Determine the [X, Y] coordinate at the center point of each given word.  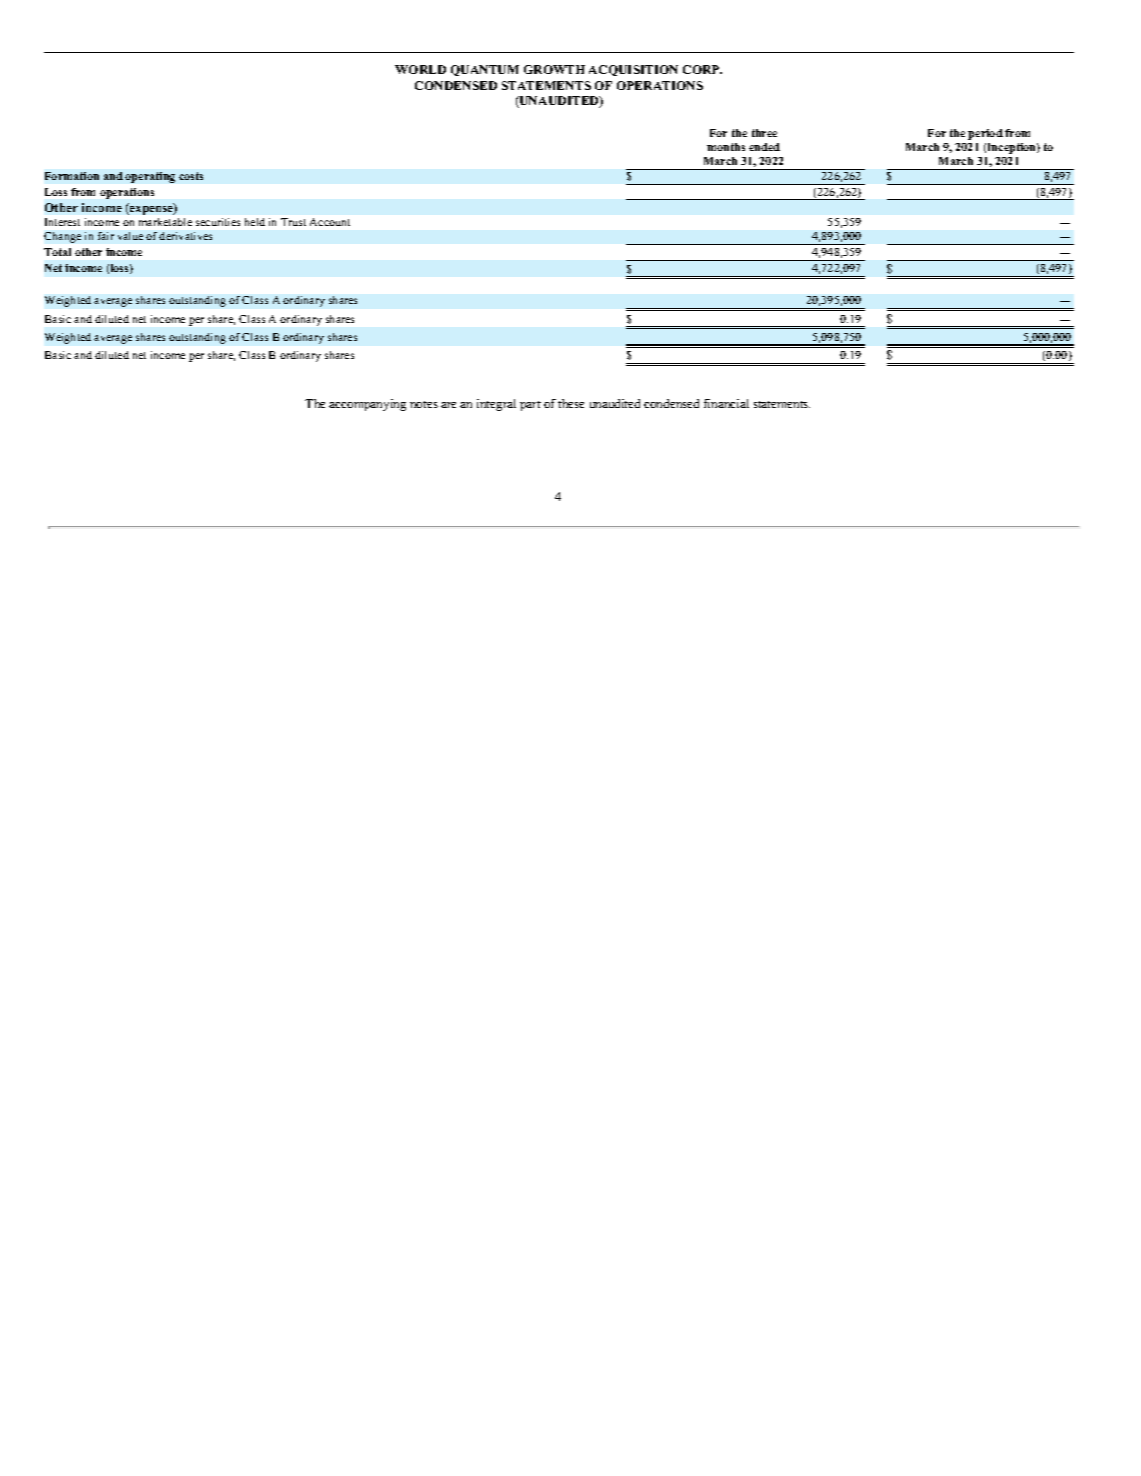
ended [764, 147]
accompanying [367, 405]
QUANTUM [485, 70]
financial [726, 403]
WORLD [420, 69]
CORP [702, 69]
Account [330, 222]
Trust [293, 222]
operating [150, 177]
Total [57, 252]
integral [496, 405]
